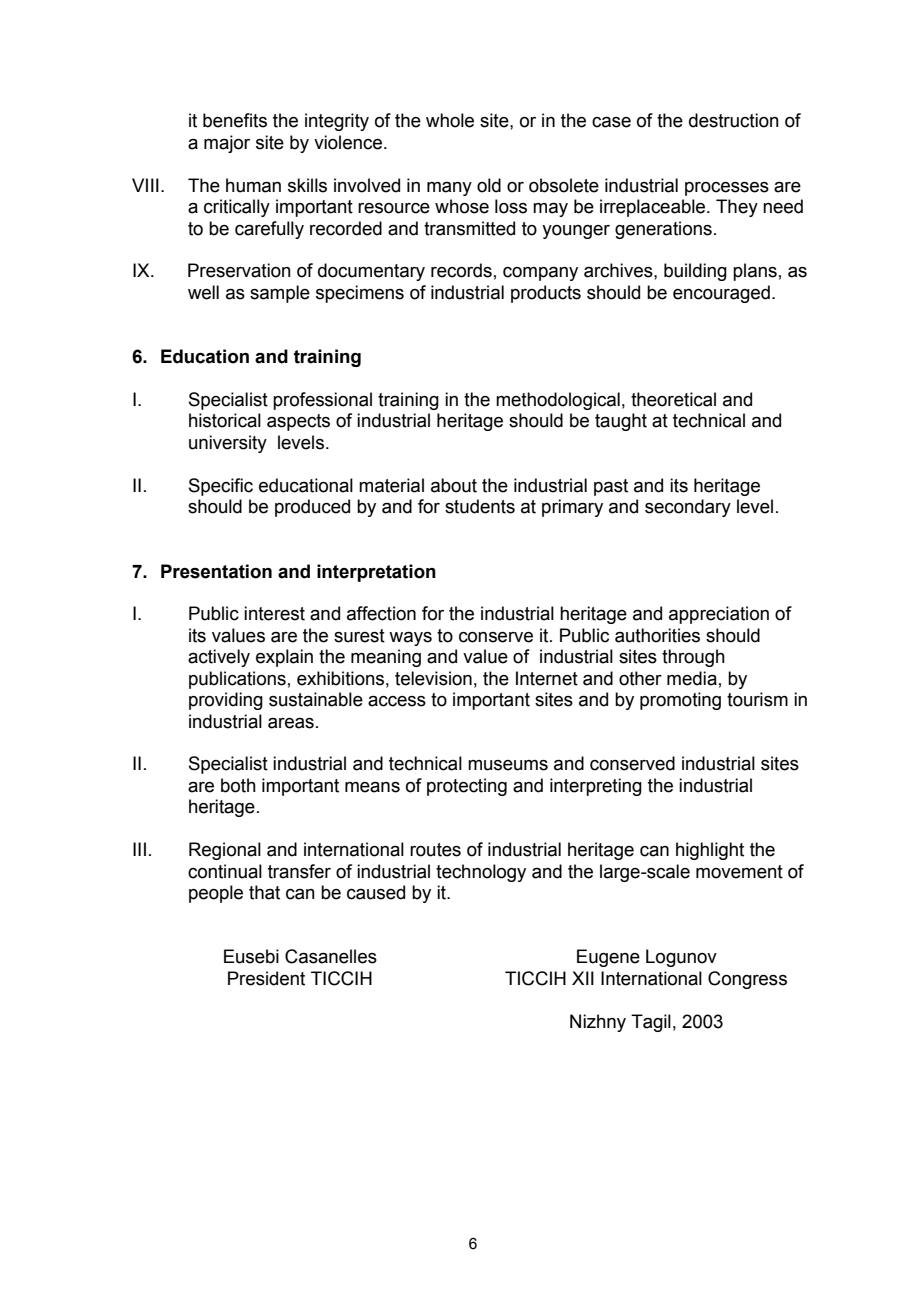 The width and height of the screenshot is (924, 1308). I want to click on historical, so click(225, 420).
